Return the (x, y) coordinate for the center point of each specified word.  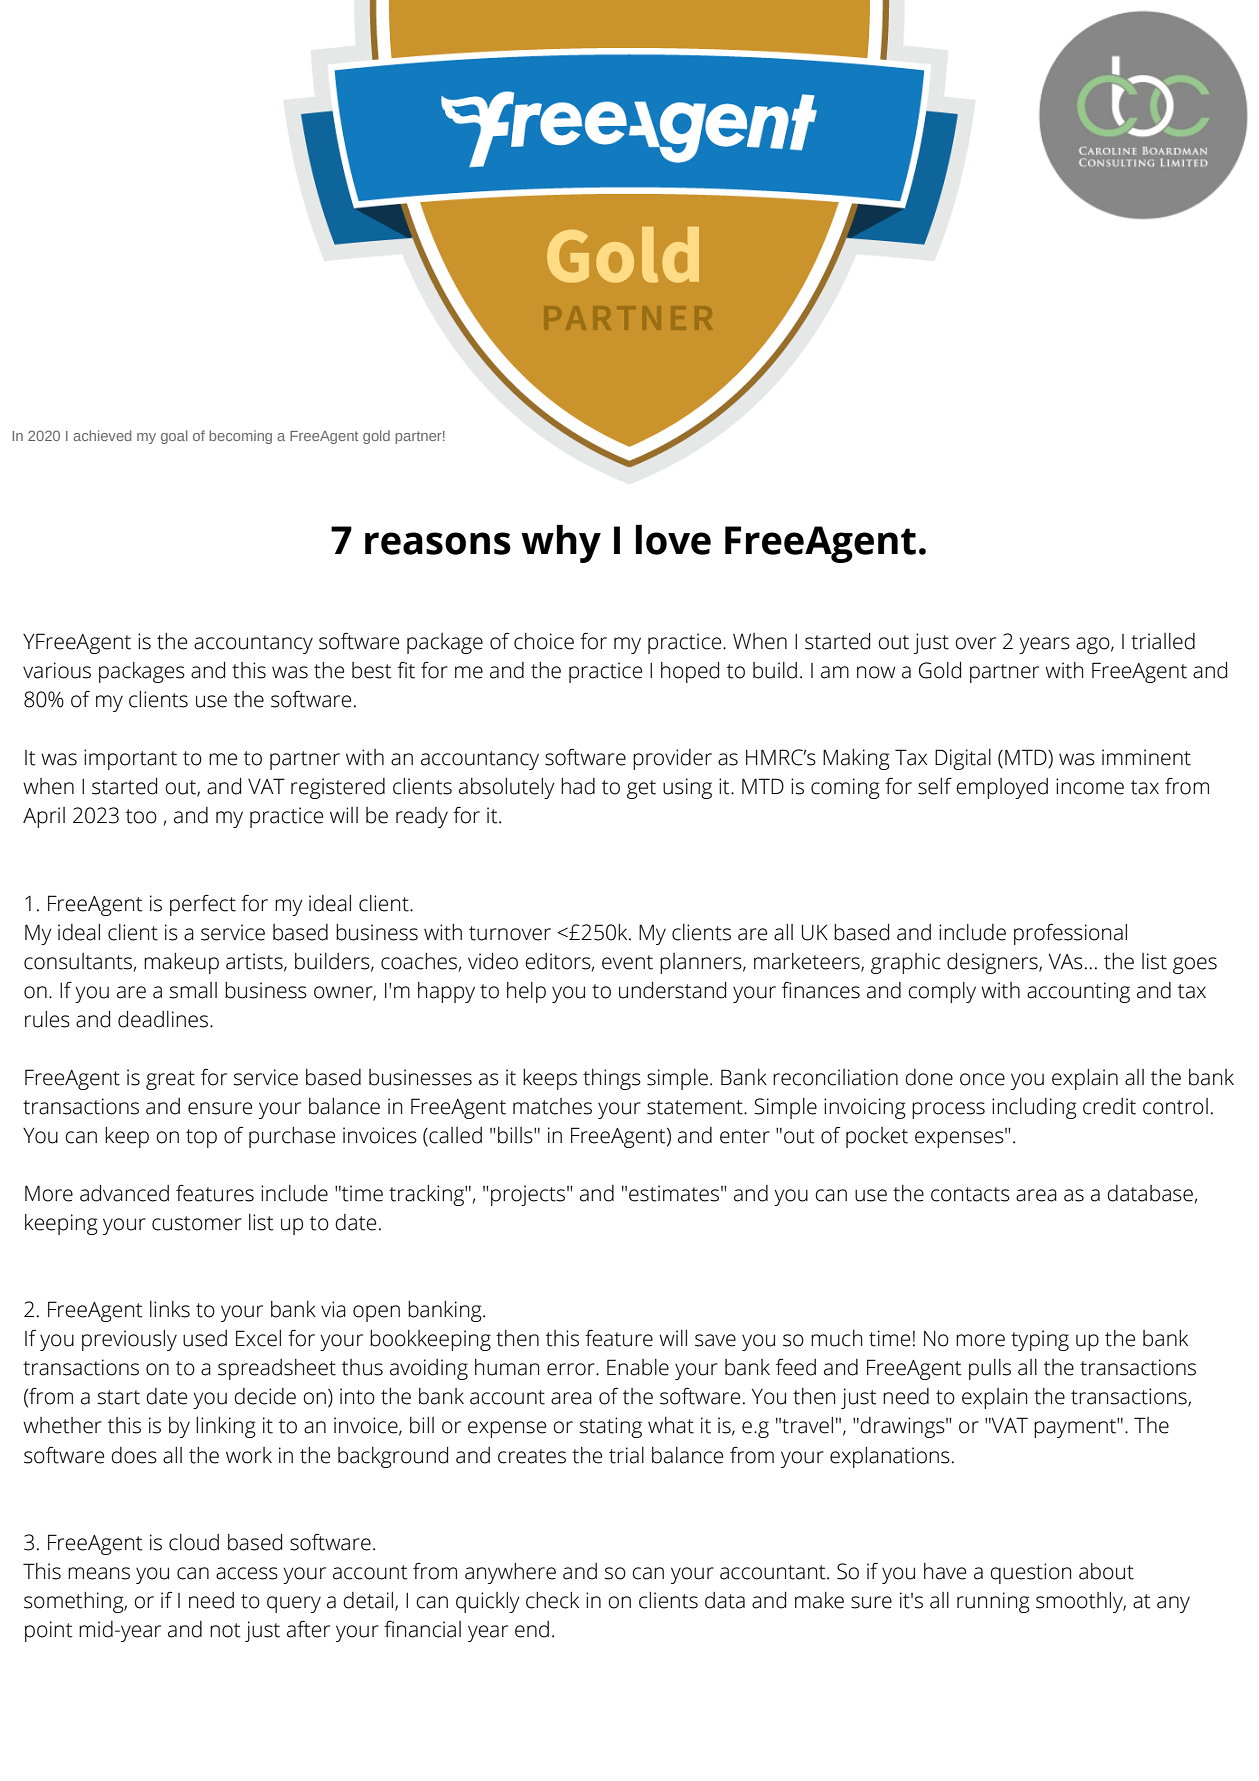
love (673, 539)
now (876, 672)
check (552, 1600)
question (1030, 1573)
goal (174, 437)
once (982, 1079)
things (612, 1079)
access (247, 1573)
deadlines (164, 1019)
